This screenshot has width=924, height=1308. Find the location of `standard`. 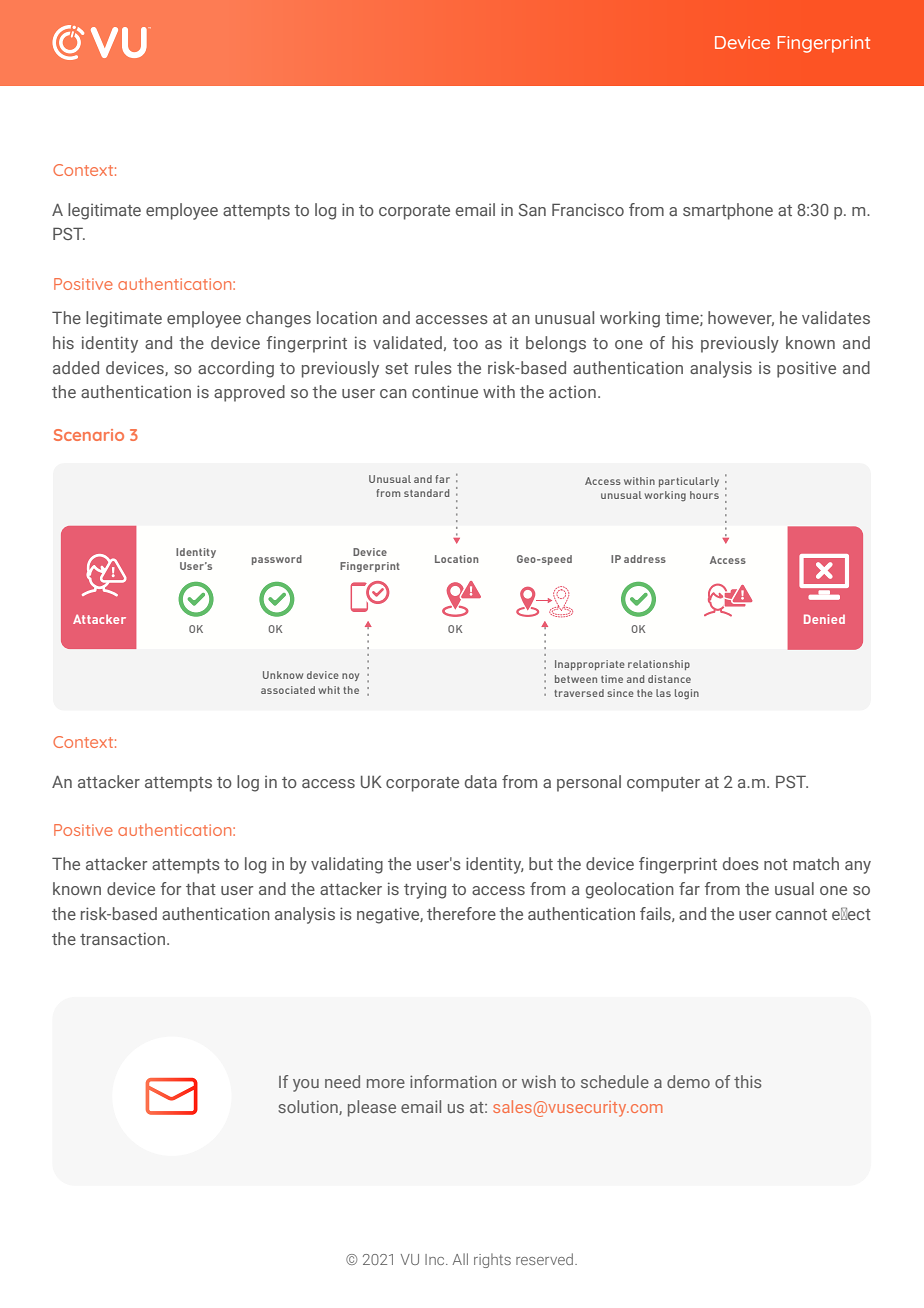

standard is located at coordinates (426, 493).
